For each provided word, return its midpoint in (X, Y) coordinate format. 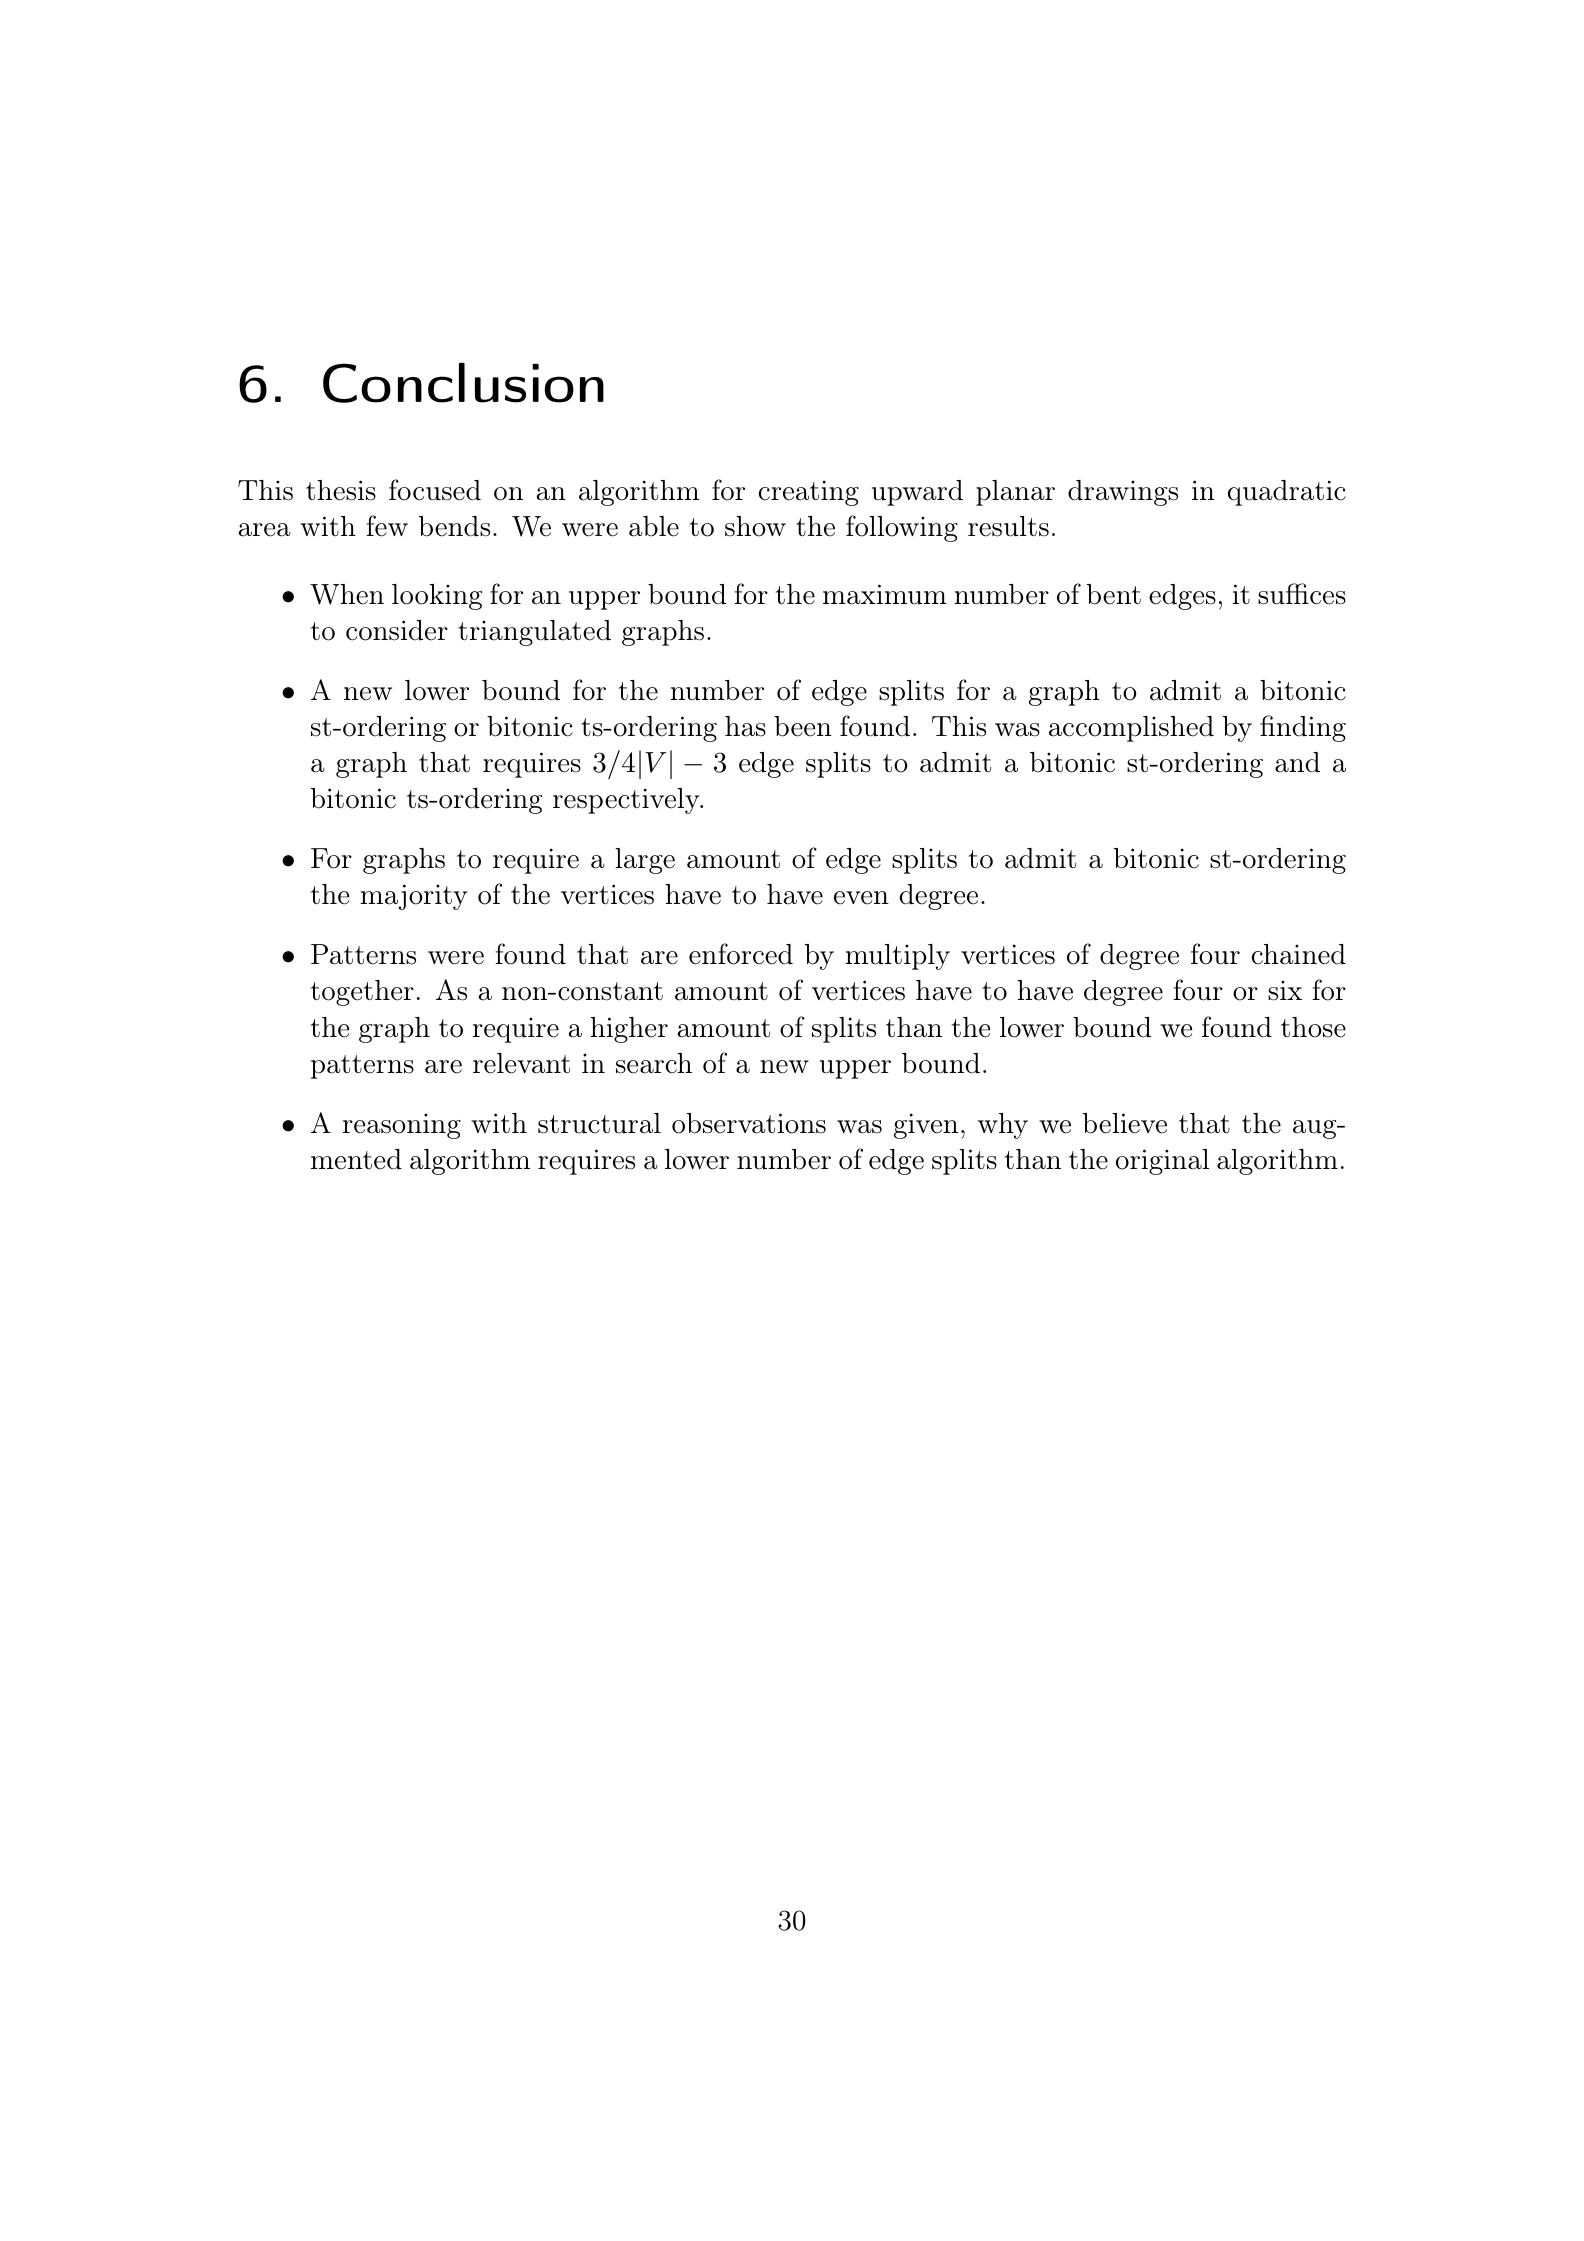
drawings (1123, 493)
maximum (885, 594)
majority (414, 897)
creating (808, 493)
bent (1114, 594)
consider (397, 630)
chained (1298, 954)
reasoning (402, 1126)
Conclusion (463, 382)
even (861, 898)
